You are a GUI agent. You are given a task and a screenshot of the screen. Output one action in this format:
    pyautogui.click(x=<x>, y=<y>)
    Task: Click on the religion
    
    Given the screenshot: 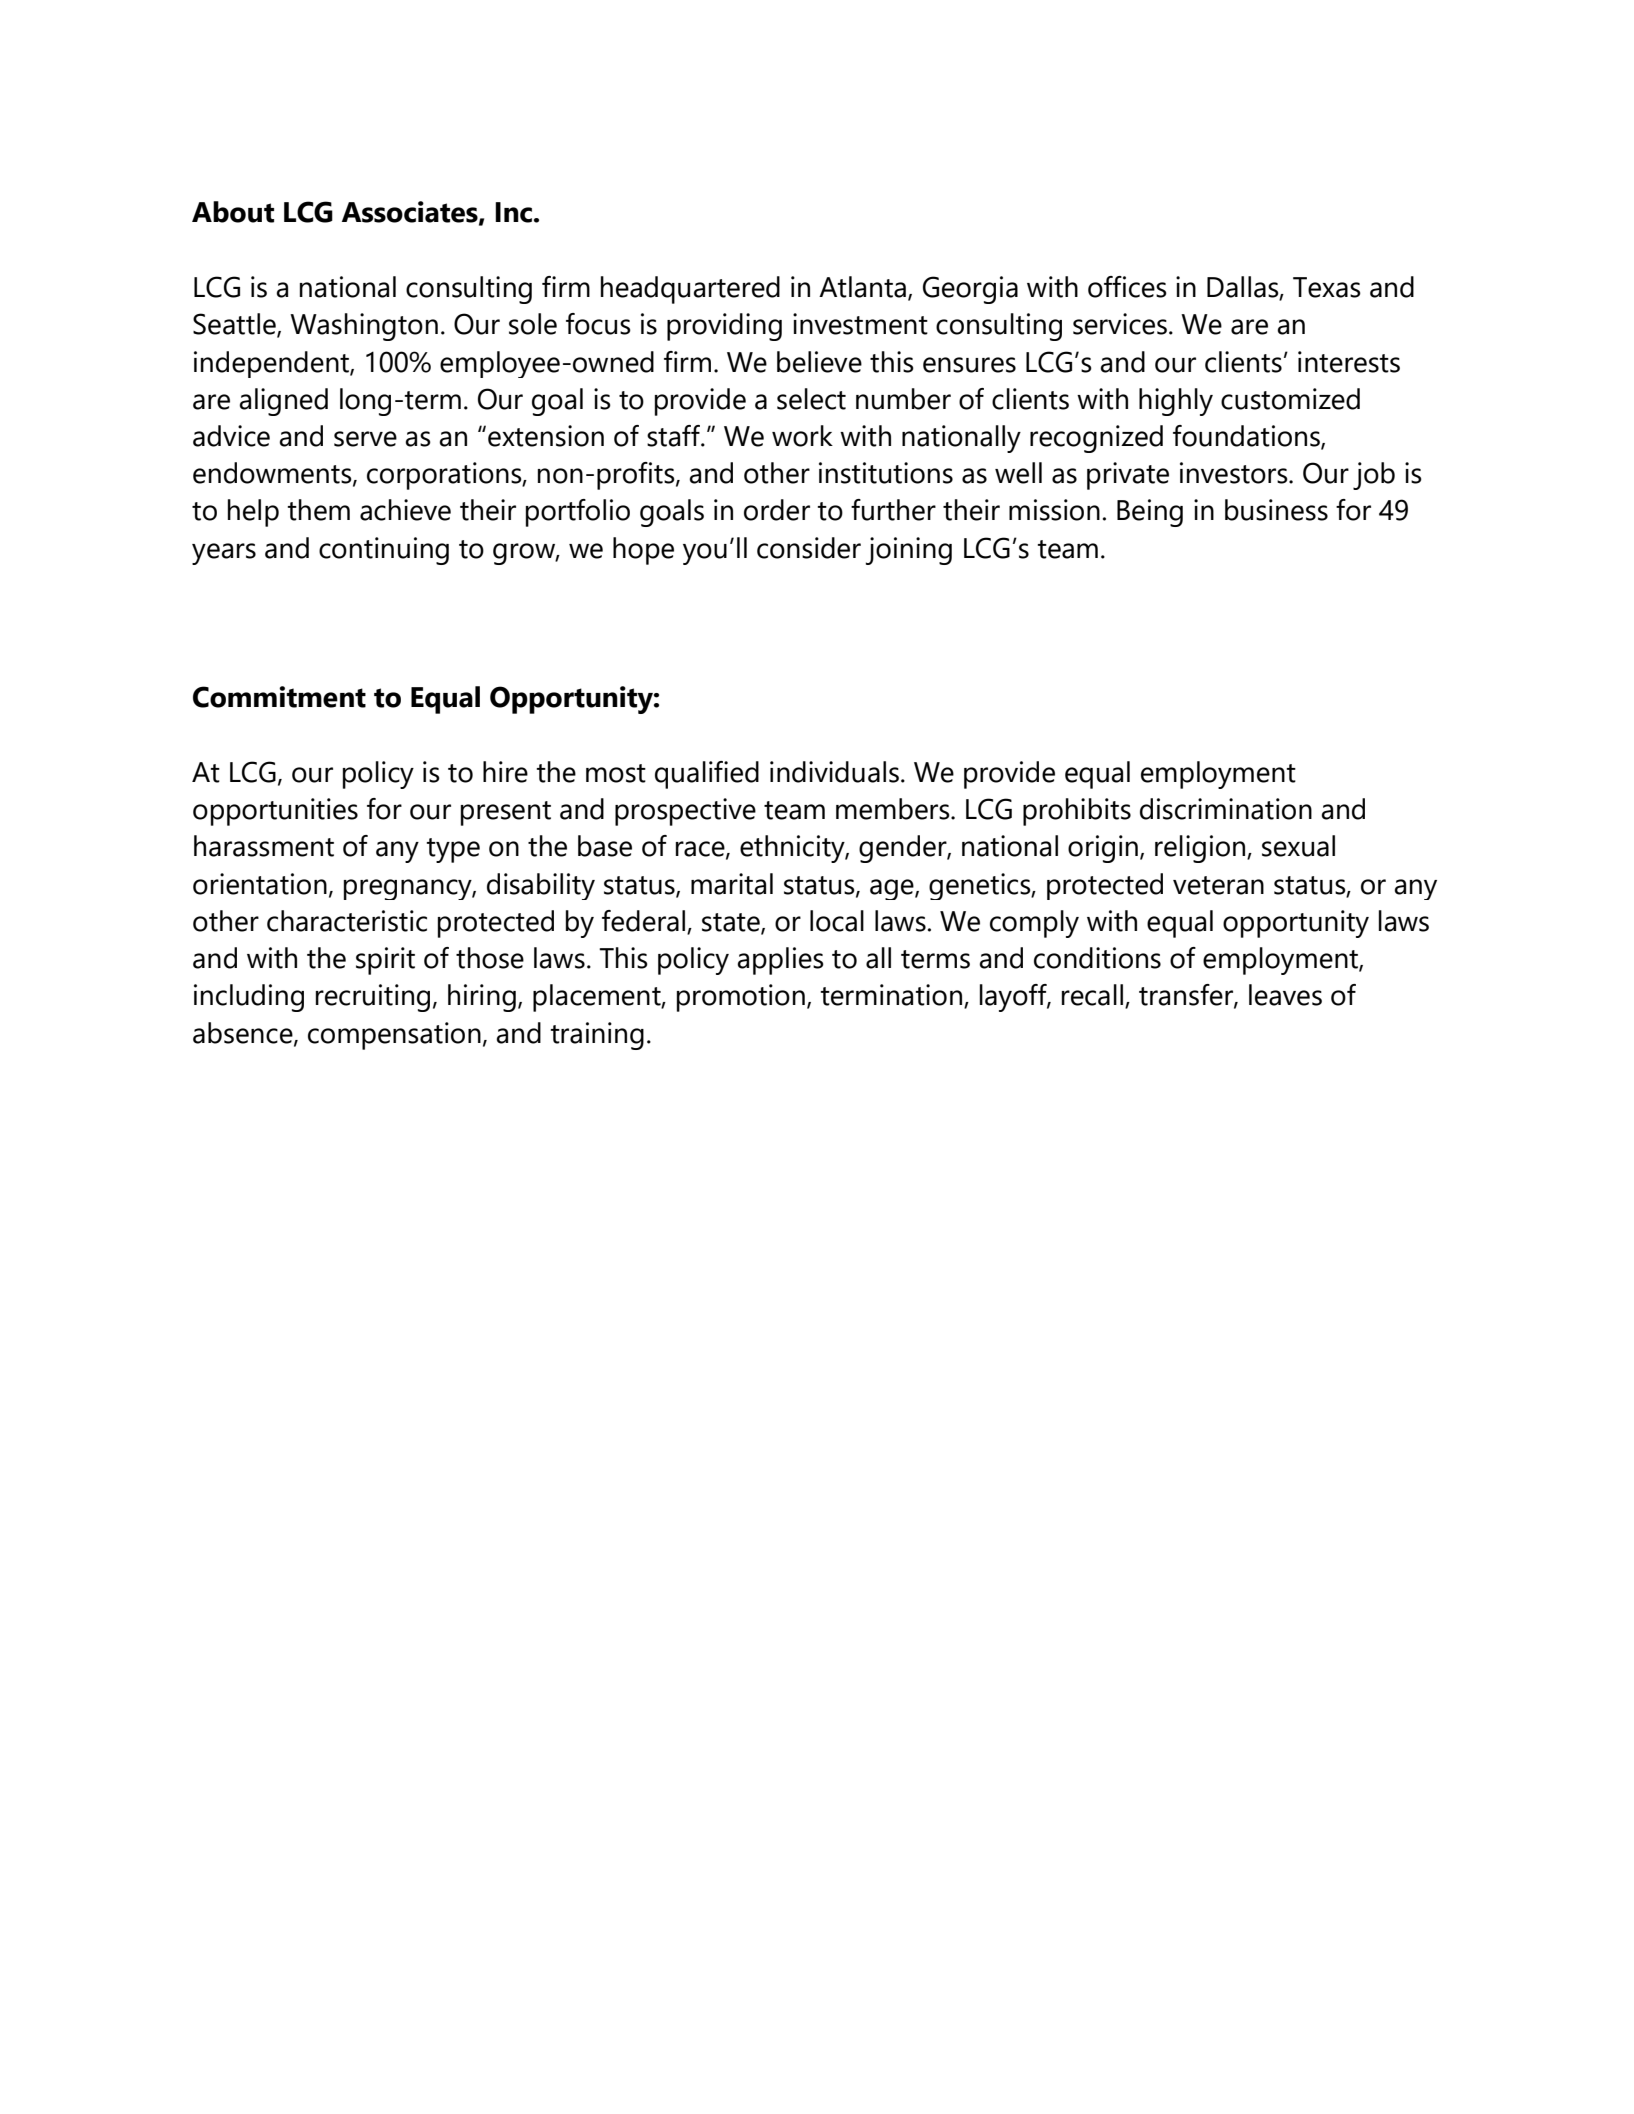 What is the action you would take?
    pyautogui.click(x=1201, y=849)
